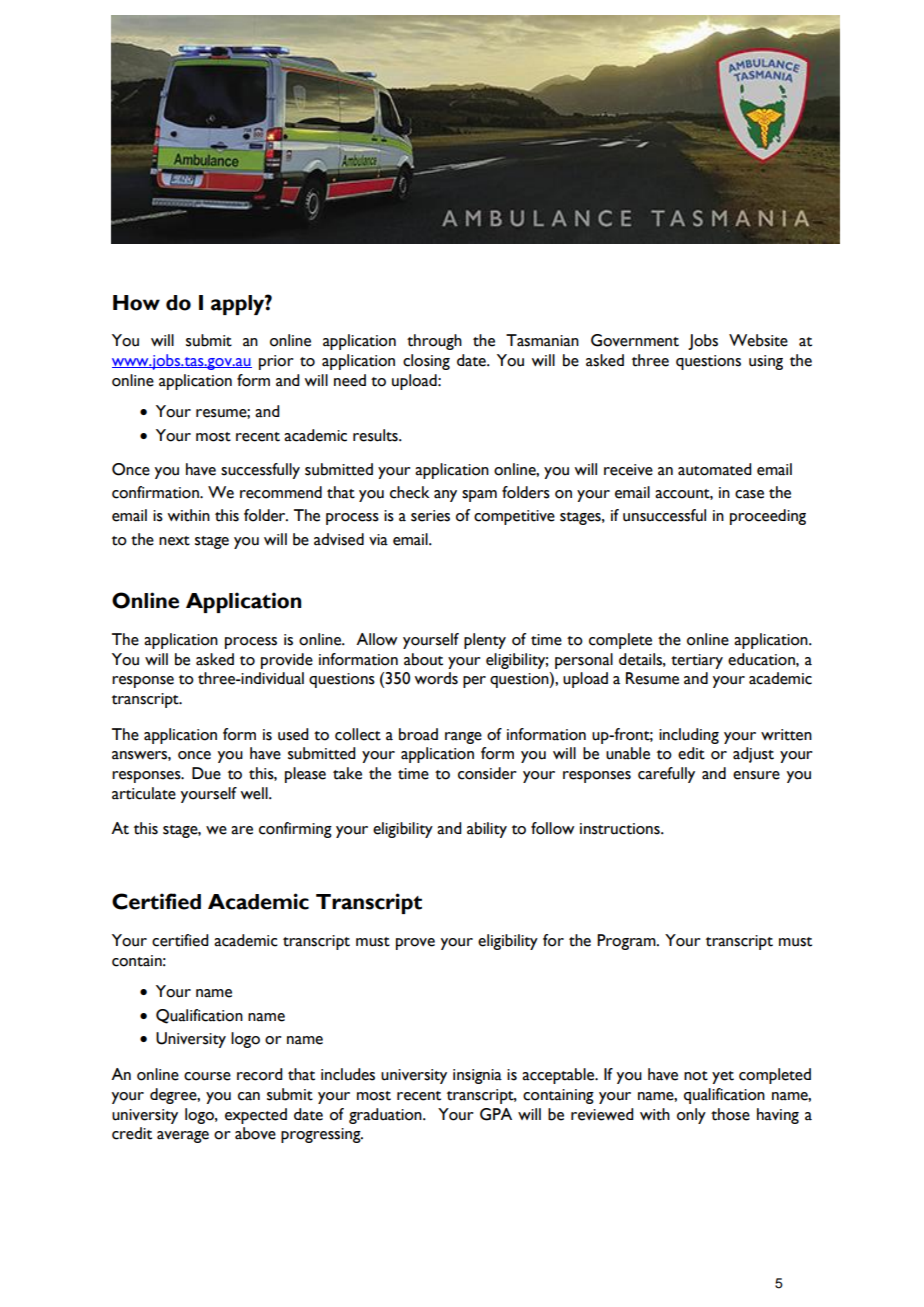  I want to click on Website, so click(758, 340).
